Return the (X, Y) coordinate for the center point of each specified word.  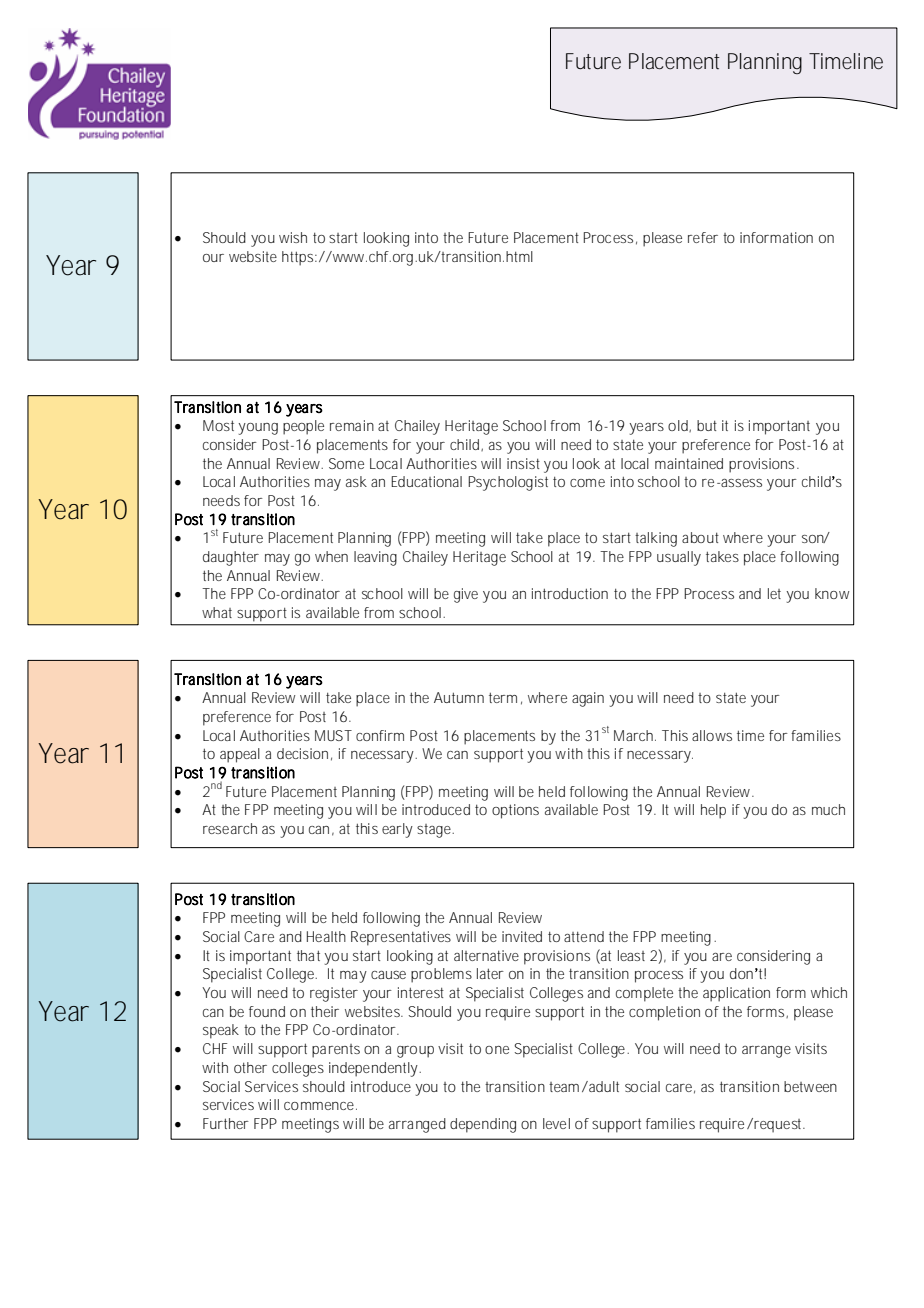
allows (712, 735)
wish (293, 237)
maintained (689, 463)
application (736, 994)
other (250, 1067)
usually (679, 558)
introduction (570, 593)
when (331, 556)
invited (522, 936)
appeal (240, 755)
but (707, 425)
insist (523, 463)
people (303, 427)
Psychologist (508, 483)
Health (326, 936)
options (515, 811)
